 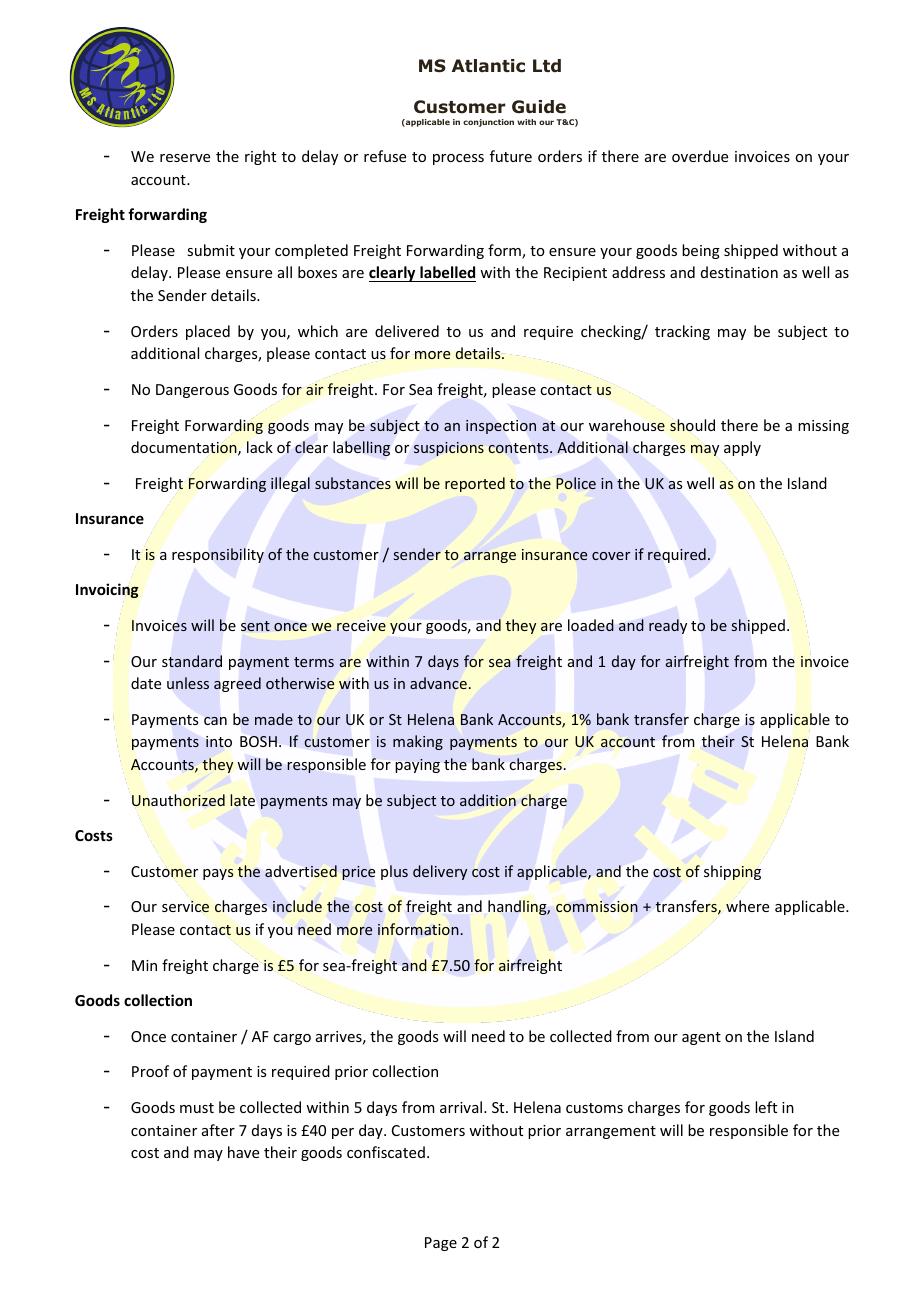 I want to click on have, so click(x=243, y=1152).
